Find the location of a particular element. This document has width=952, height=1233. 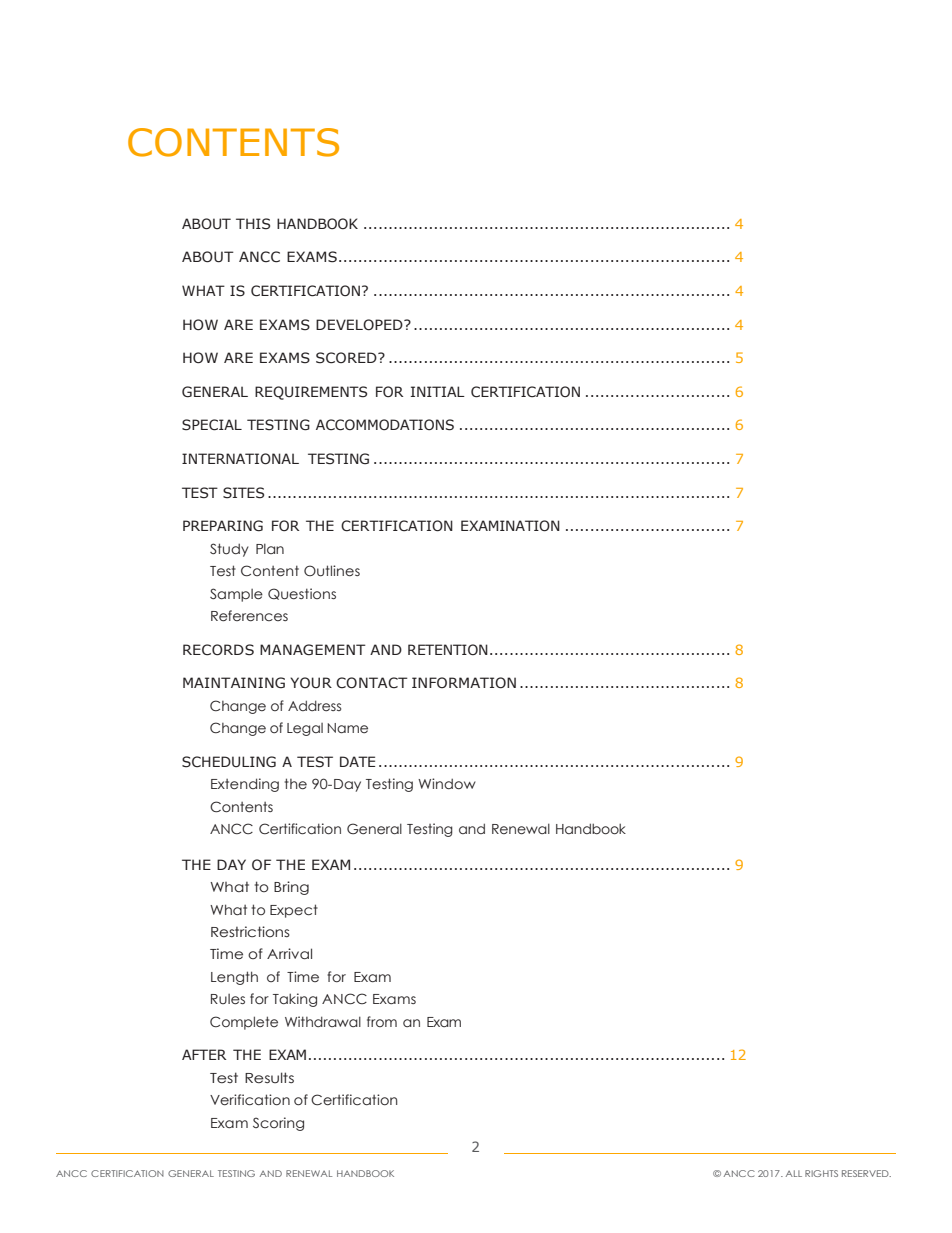

THIS is located at coordinates (253, 224).
